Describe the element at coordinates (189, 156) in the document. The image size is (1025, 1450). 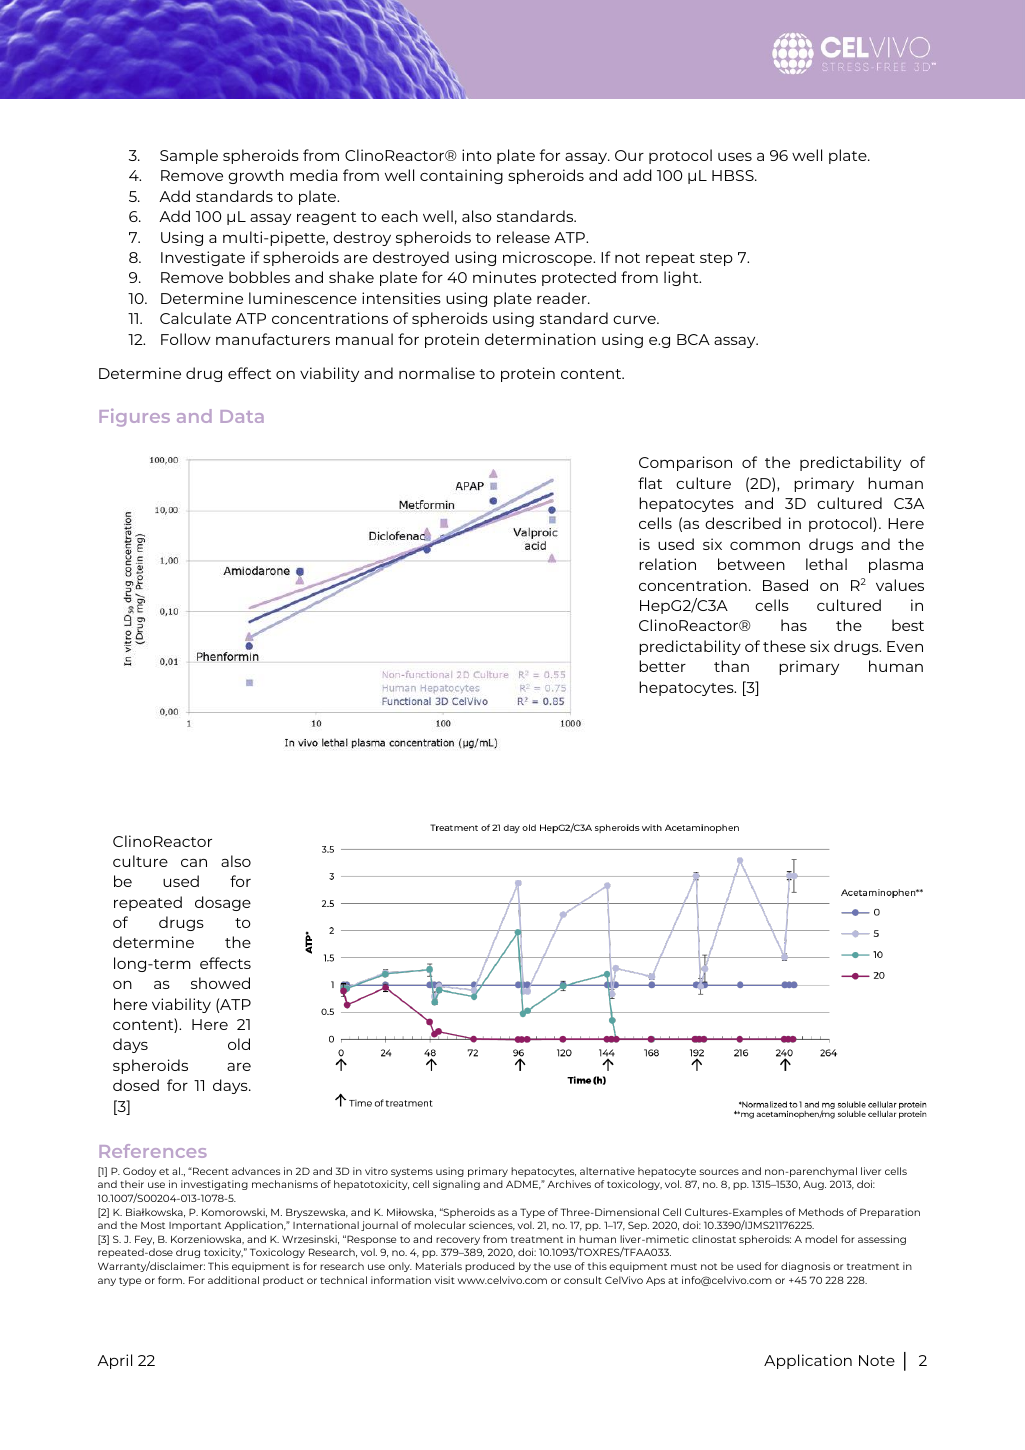
I see `Sample` at that location.
